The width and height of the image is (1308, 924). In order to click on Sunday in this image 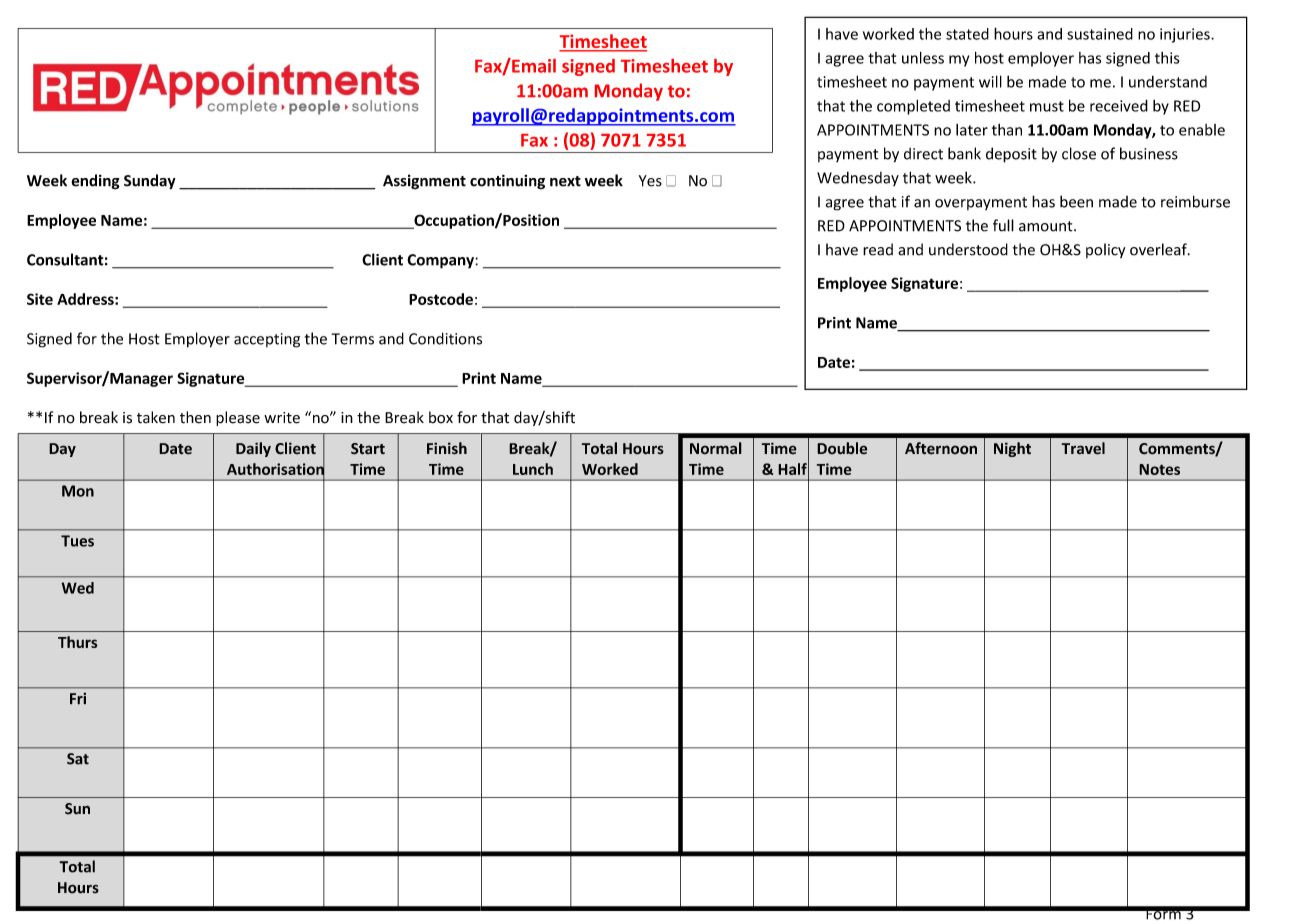, I will do `click(149, 182)`.
